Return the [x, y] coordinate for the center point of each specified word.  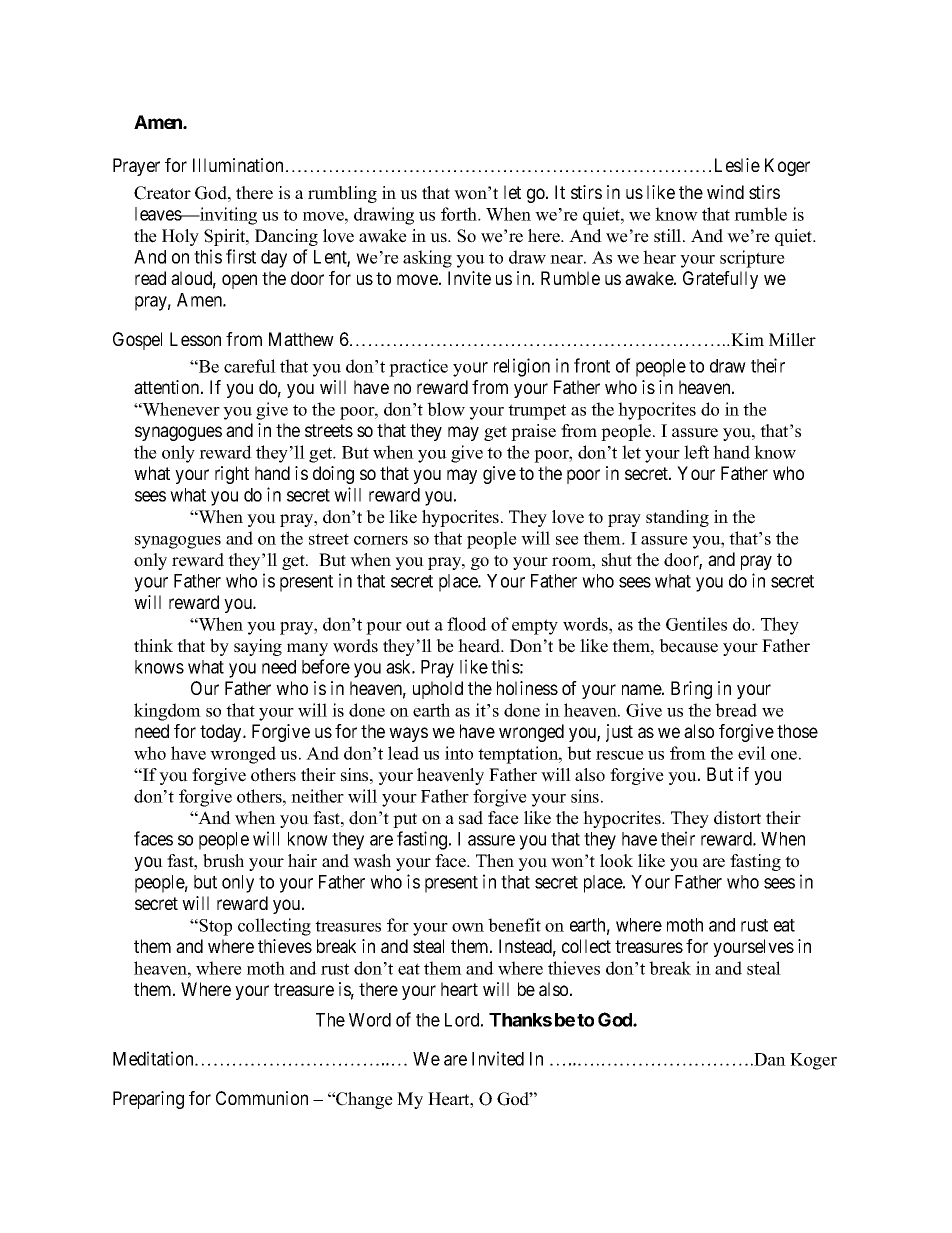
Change [363, 1100]
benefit [514, 925]
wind [725, 192]
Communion [262, 1098]
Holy [180, 237]
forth [460, 214]
